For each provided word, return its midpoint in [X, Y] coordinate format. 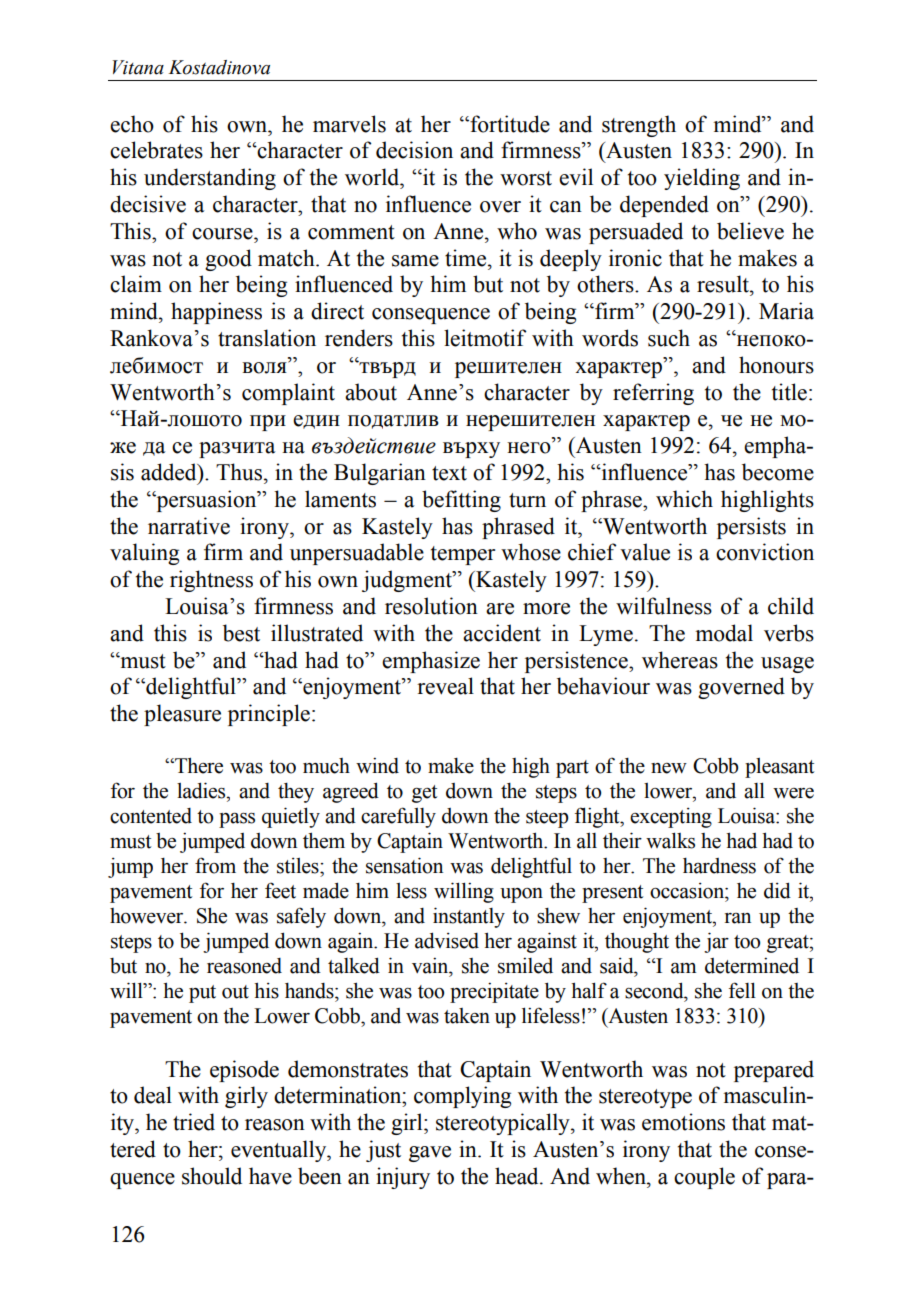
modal [724, 633]
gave [430, 1154]
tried [194, 1122]
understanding [210, 179]
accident [502, 633]
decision [414, 150]
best [241, 633]
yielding [702, 179]
